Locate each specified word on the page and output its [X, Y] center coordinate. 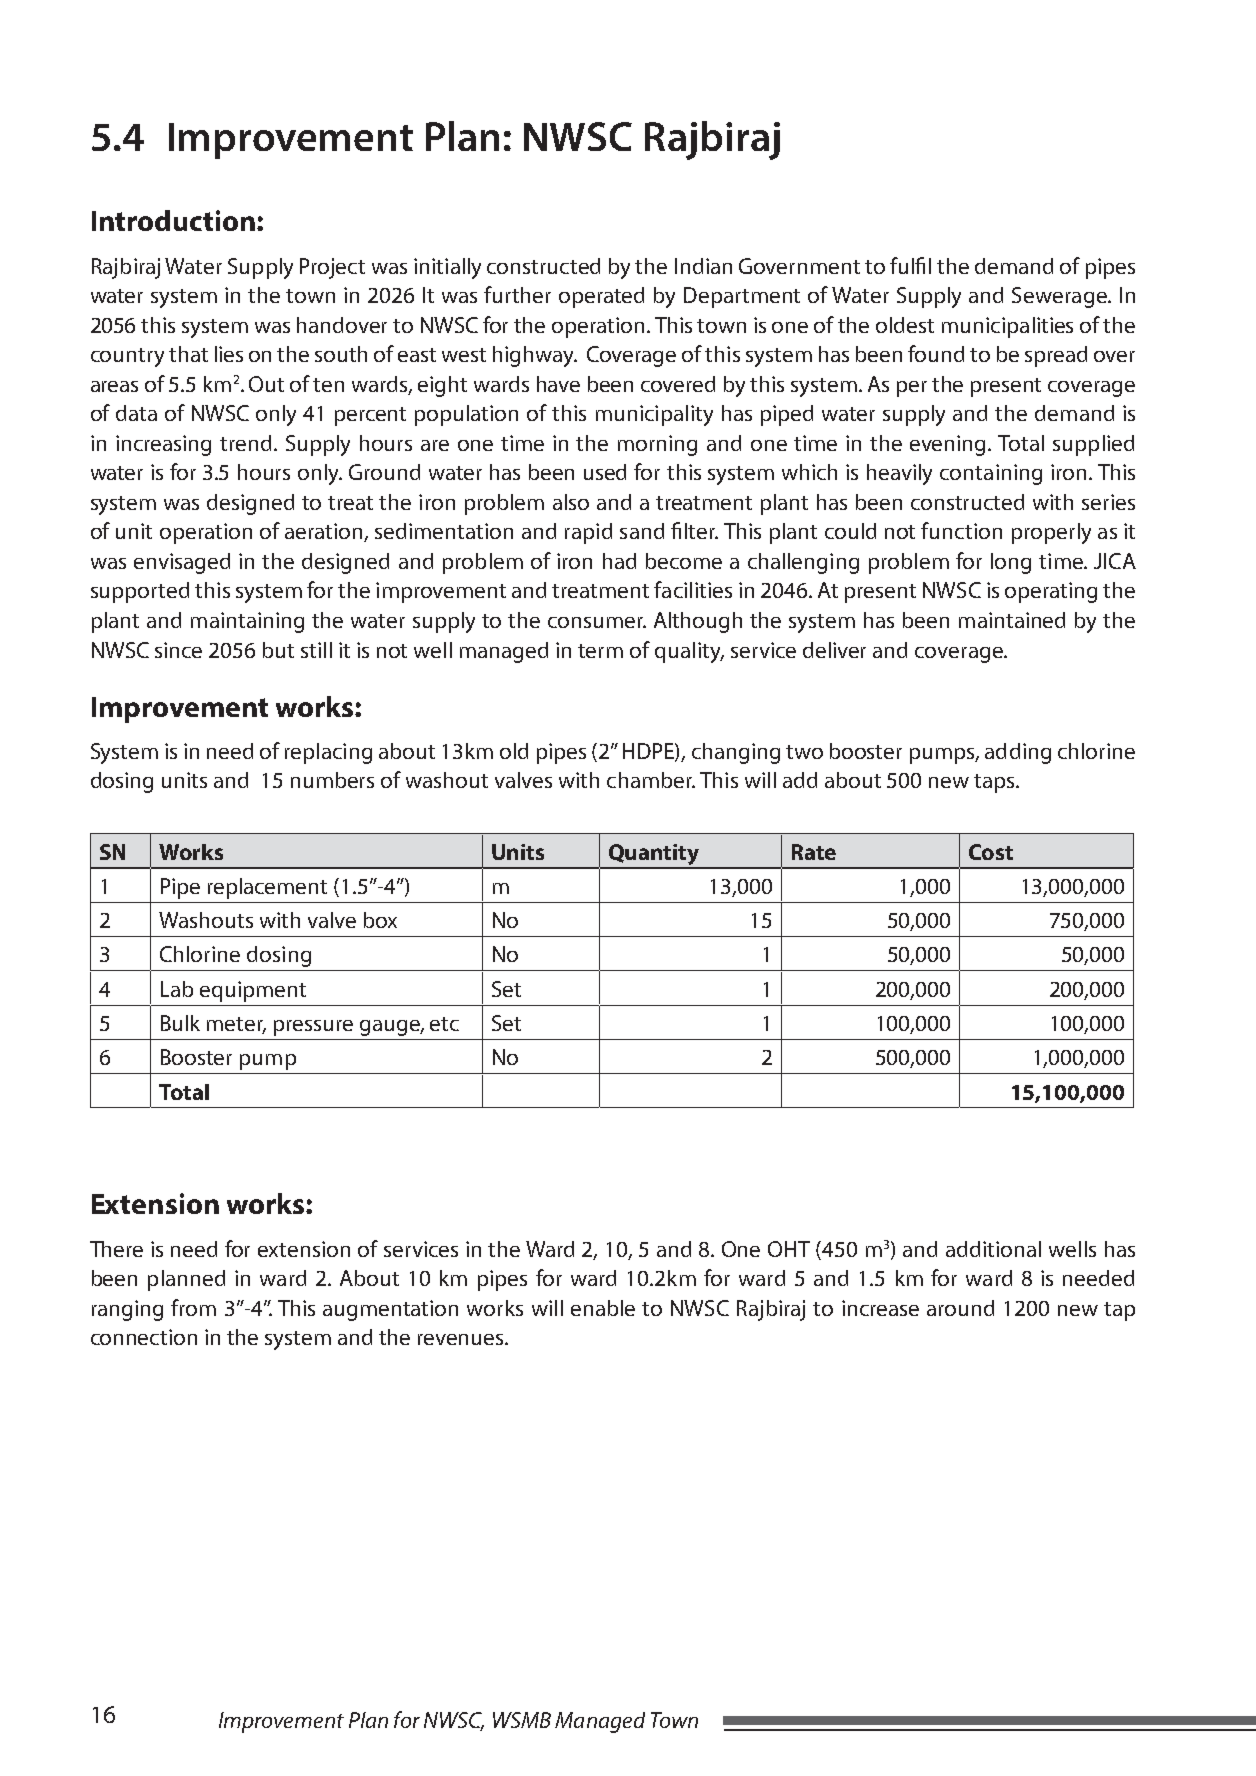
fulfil [910, 265]
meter [236, 1025]
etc [444, 1024]
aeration [325, 532]
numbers [332, 780]
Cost [991, 852]
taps [995, 783]
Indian [703, 266]
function [961, 530]
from [193, 1307]
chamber [651, 780]
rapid [588, 533]
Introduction [173, 220]
